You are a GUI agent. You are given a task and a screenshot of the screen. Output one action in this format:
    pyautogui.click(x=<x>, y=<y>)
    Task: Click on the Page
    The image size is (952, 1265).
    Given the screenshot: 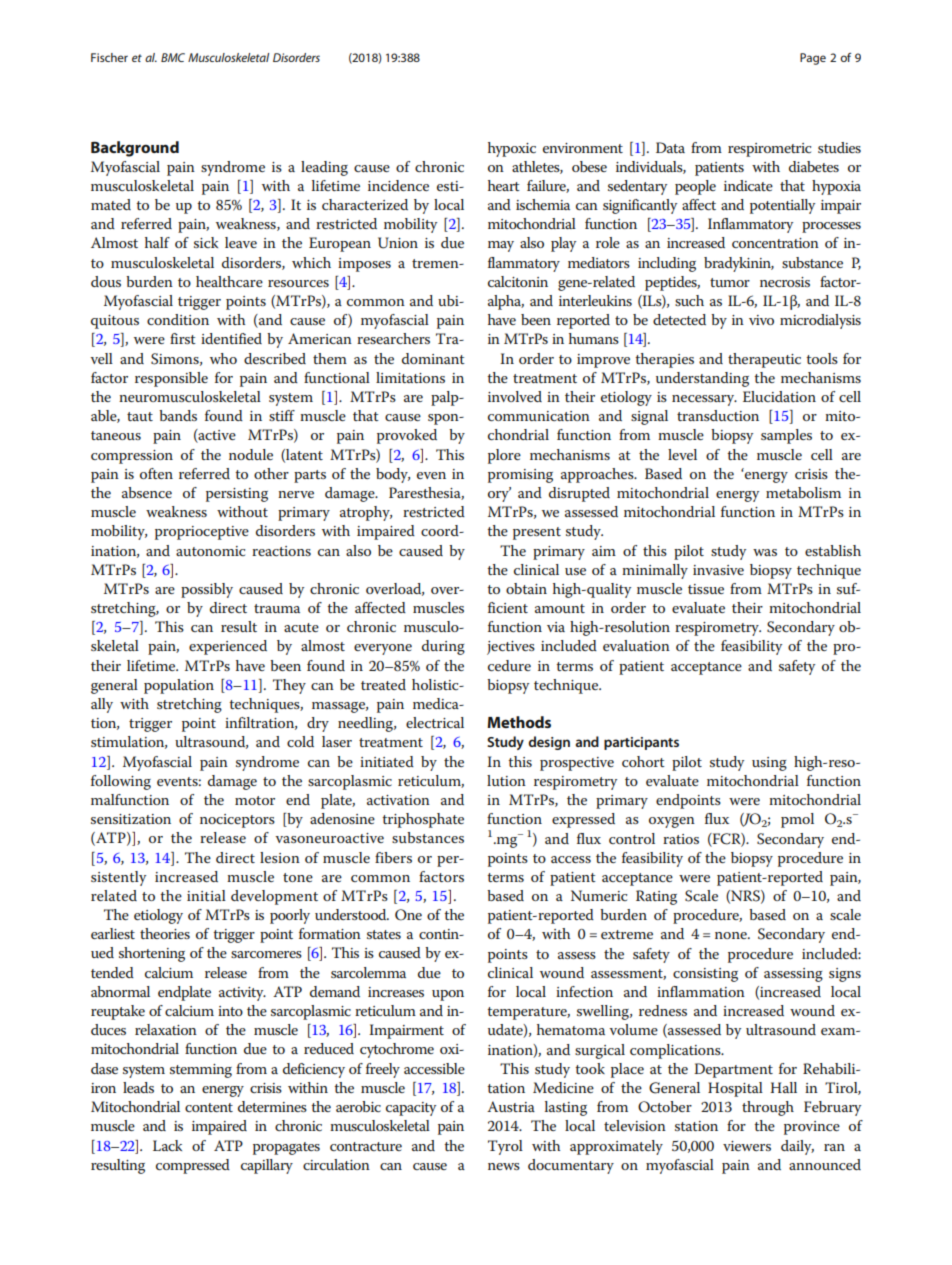 What is the action you would take?
    pyautogui.click(x=813, y=59)
